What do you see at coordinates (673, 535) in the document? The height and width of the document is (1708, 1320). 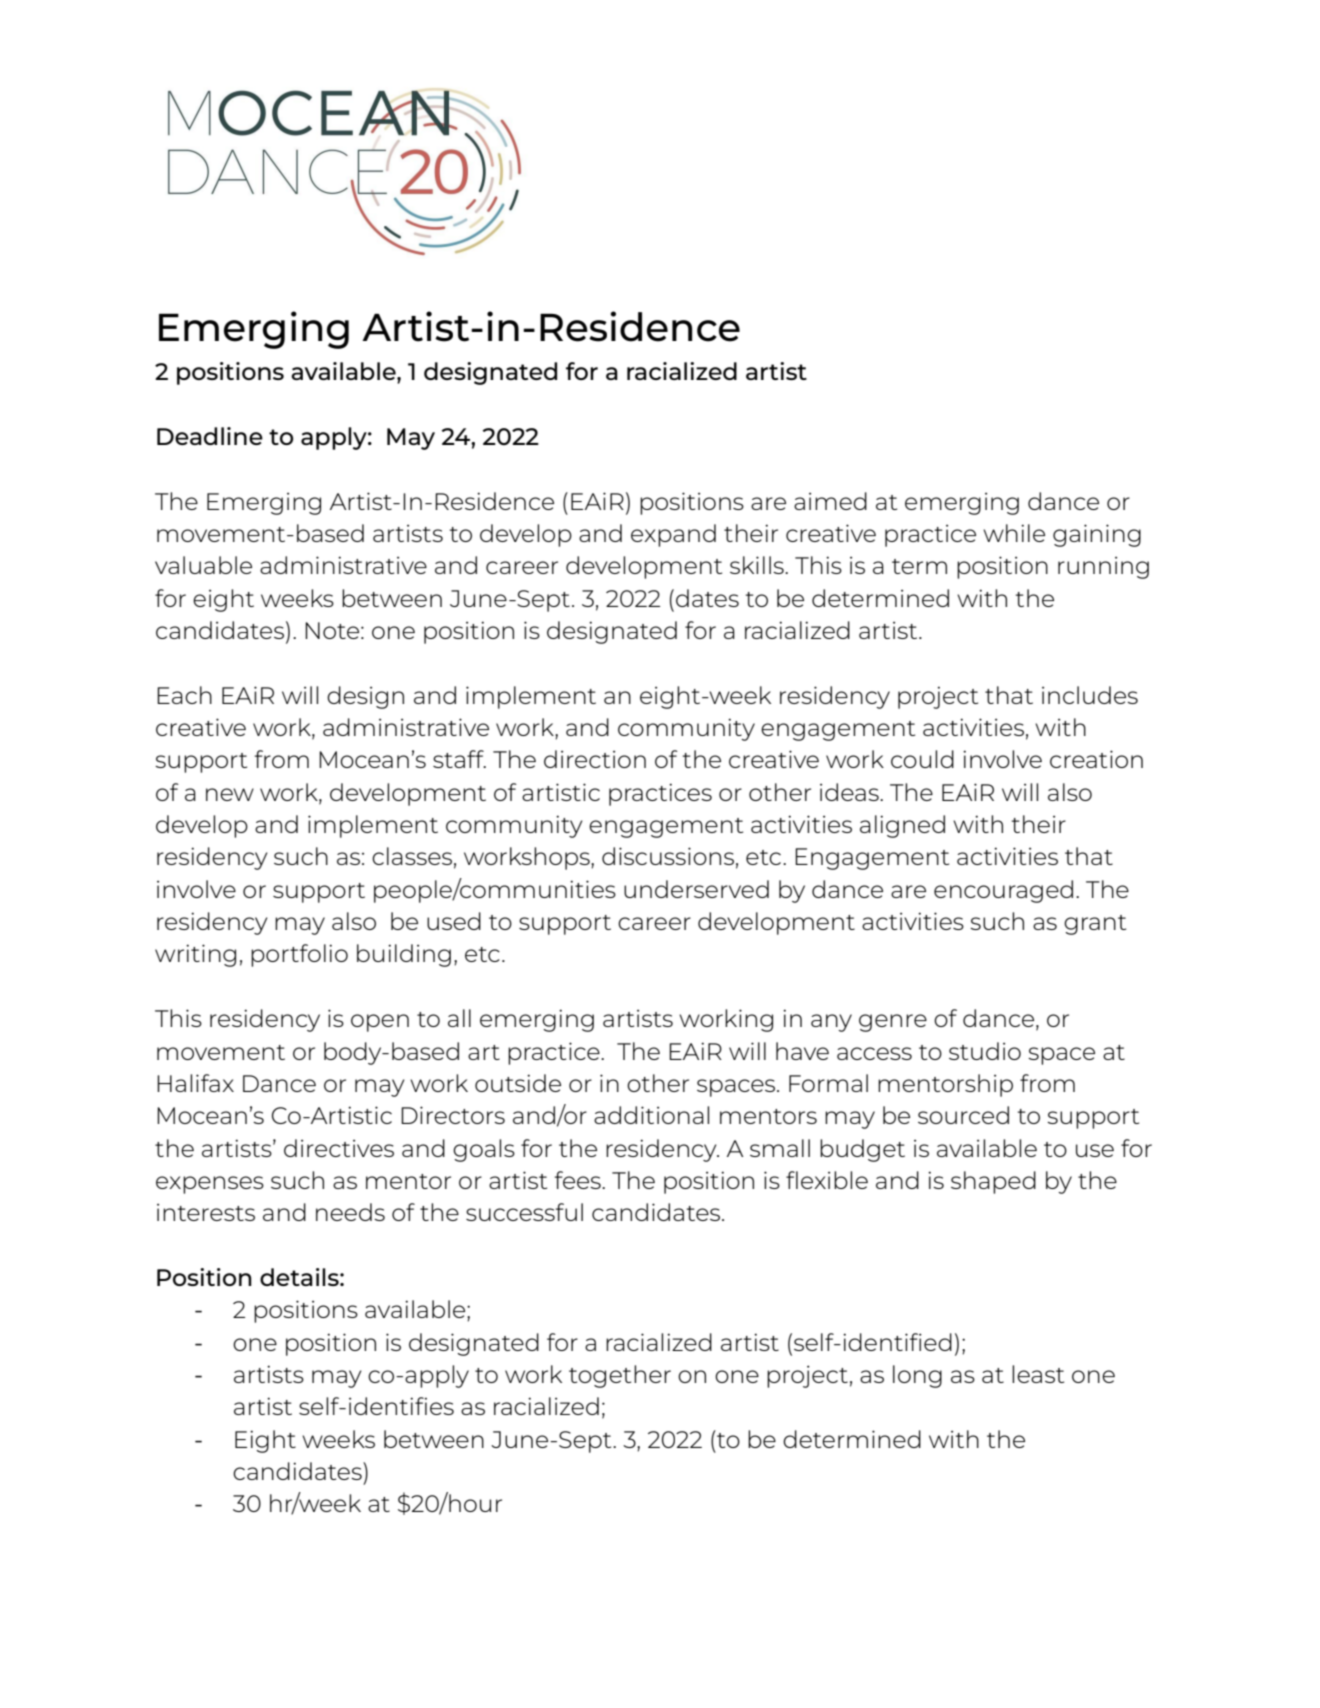 I see `expand` at bounding box center [673, 535].
